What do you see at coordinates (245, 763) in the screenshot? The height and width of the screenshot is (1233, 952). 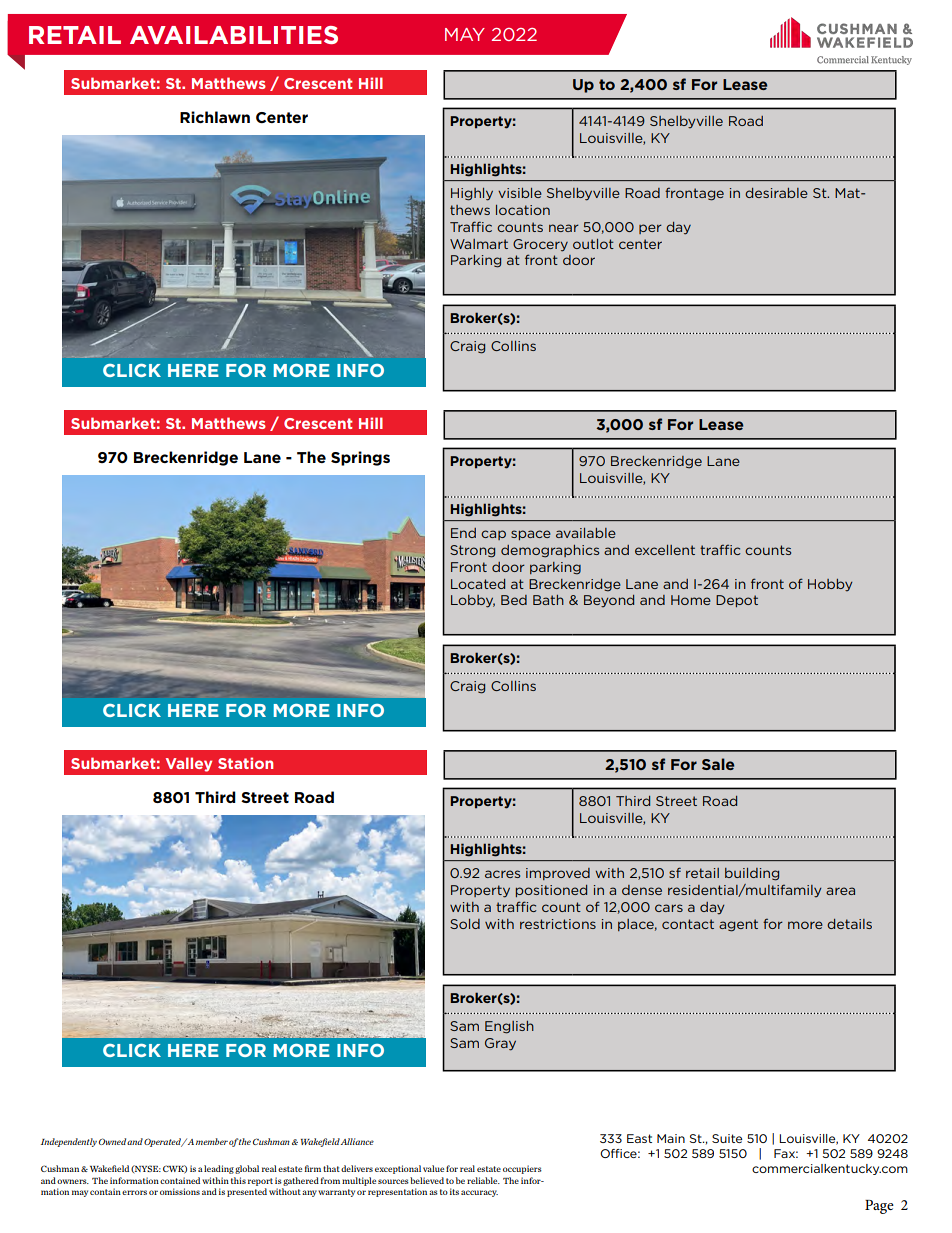 I see `Station` at bounding box center [245, 763].
